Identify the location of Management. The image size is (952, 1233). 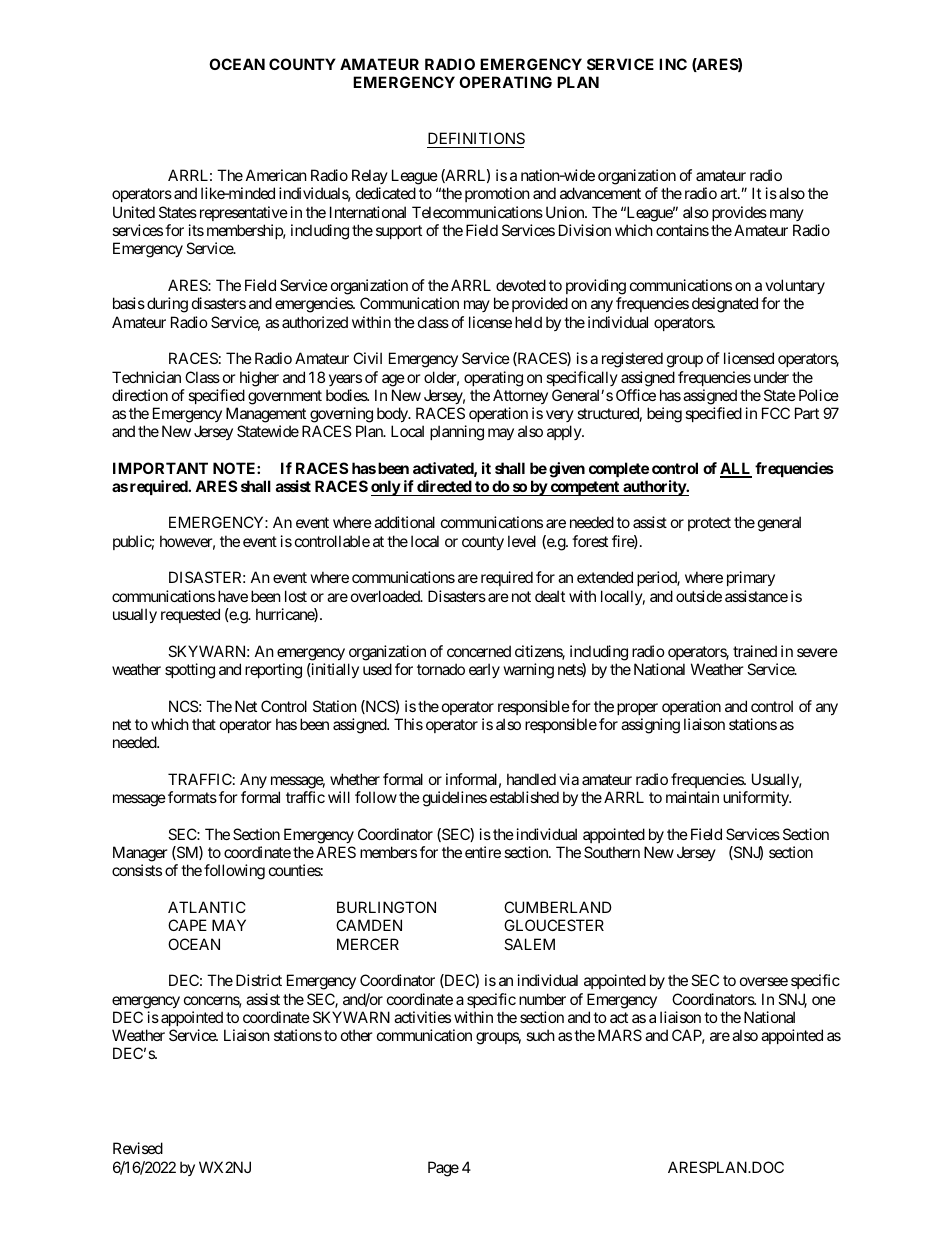
(266, 415).
